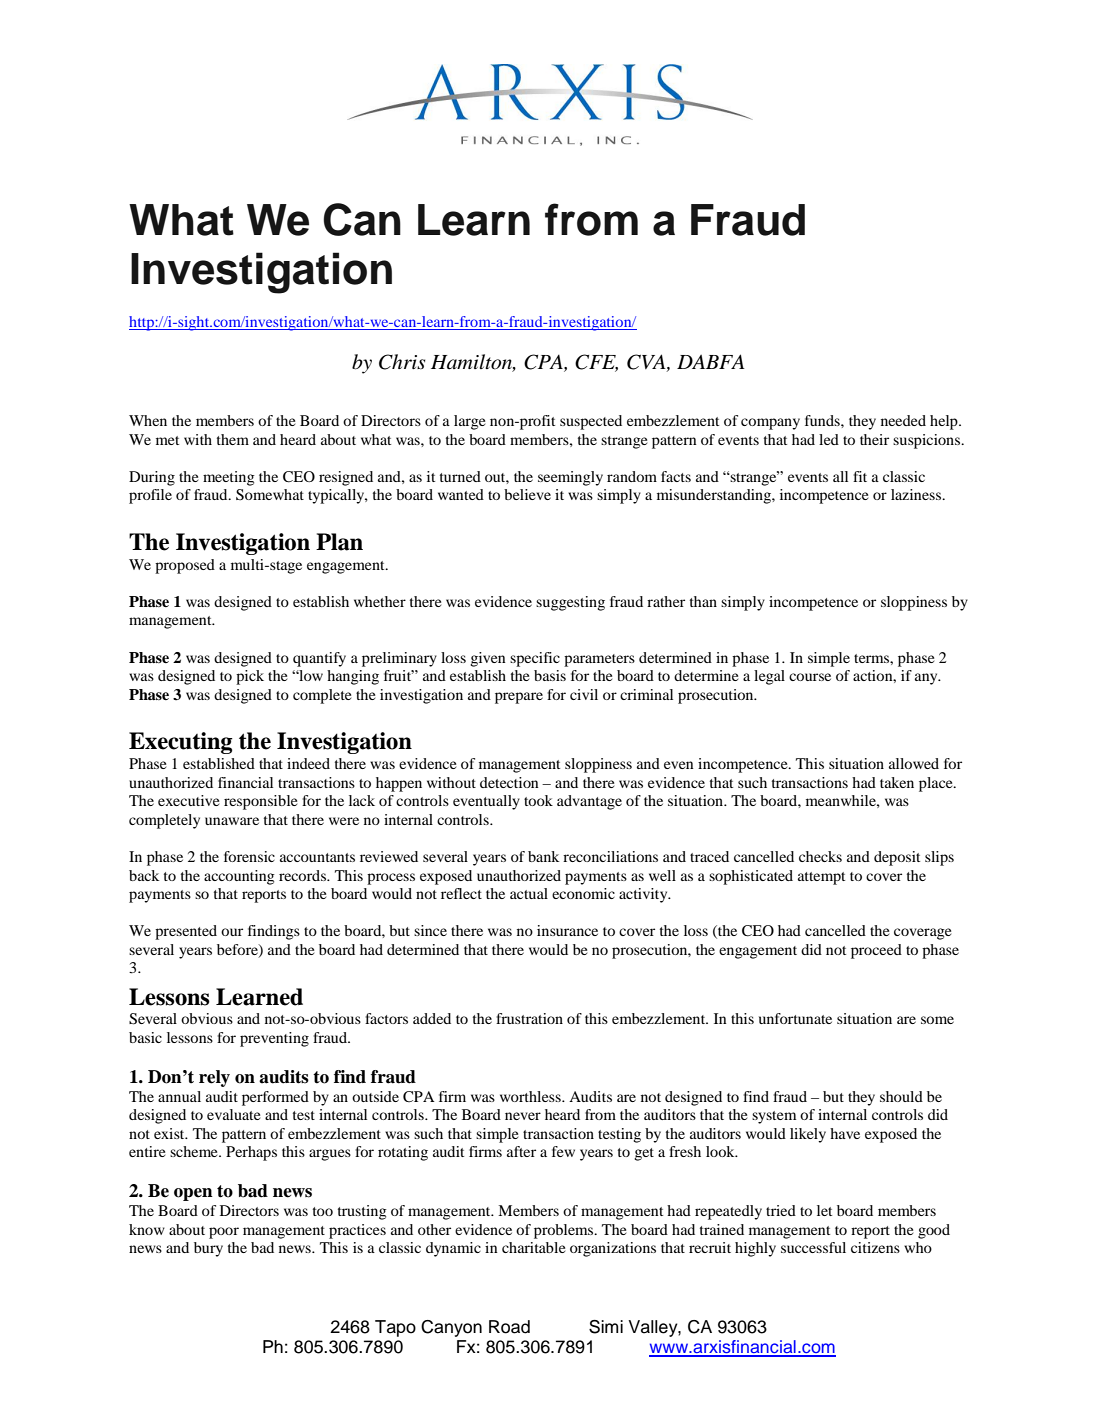 The width and height of the screenshot is (1098, 1421). I want to click on CFE, so click(596, 363).
